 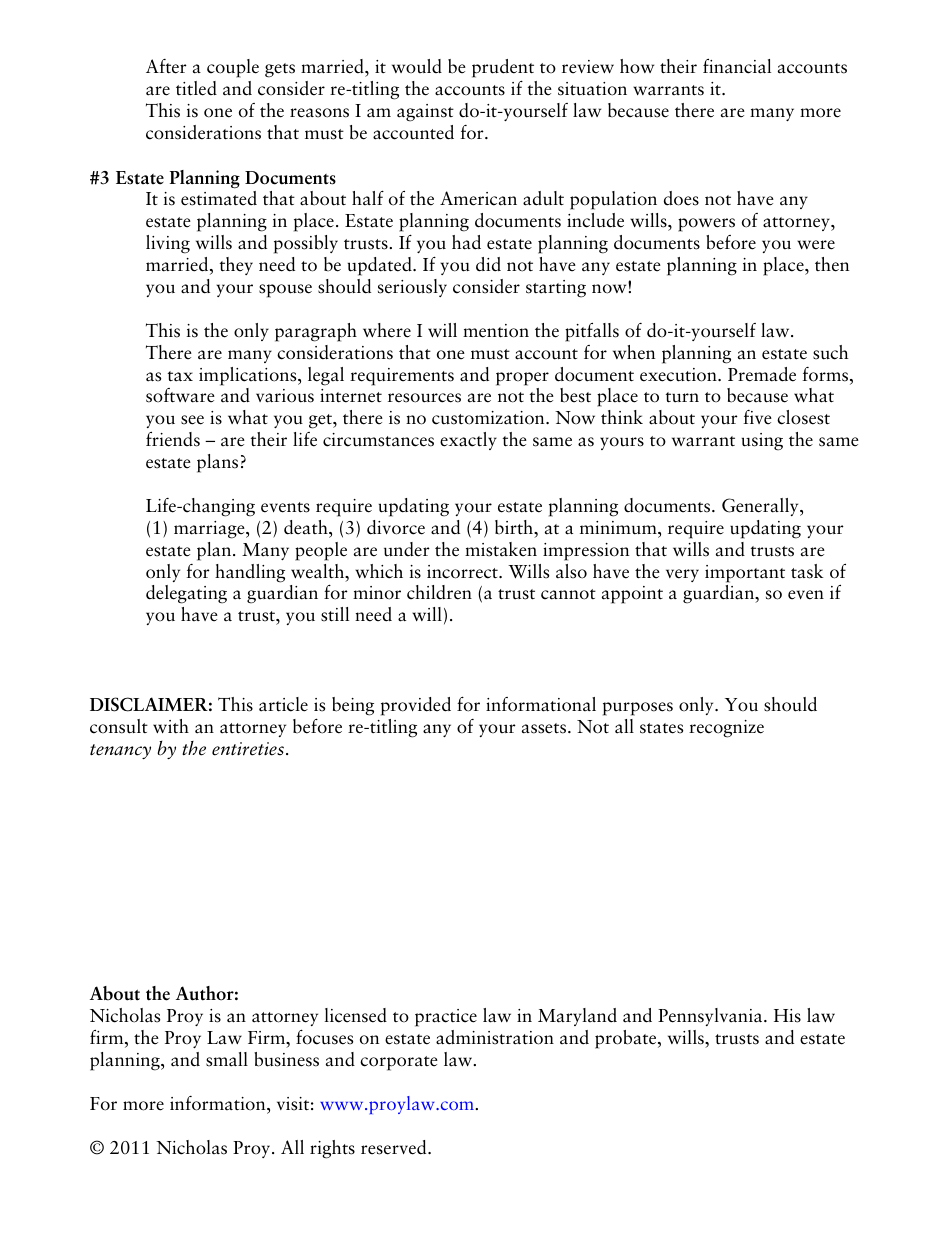 What do you see at coordinates (503, 68) in the page?
I see `prudent` at bounding box center [503, 68].
